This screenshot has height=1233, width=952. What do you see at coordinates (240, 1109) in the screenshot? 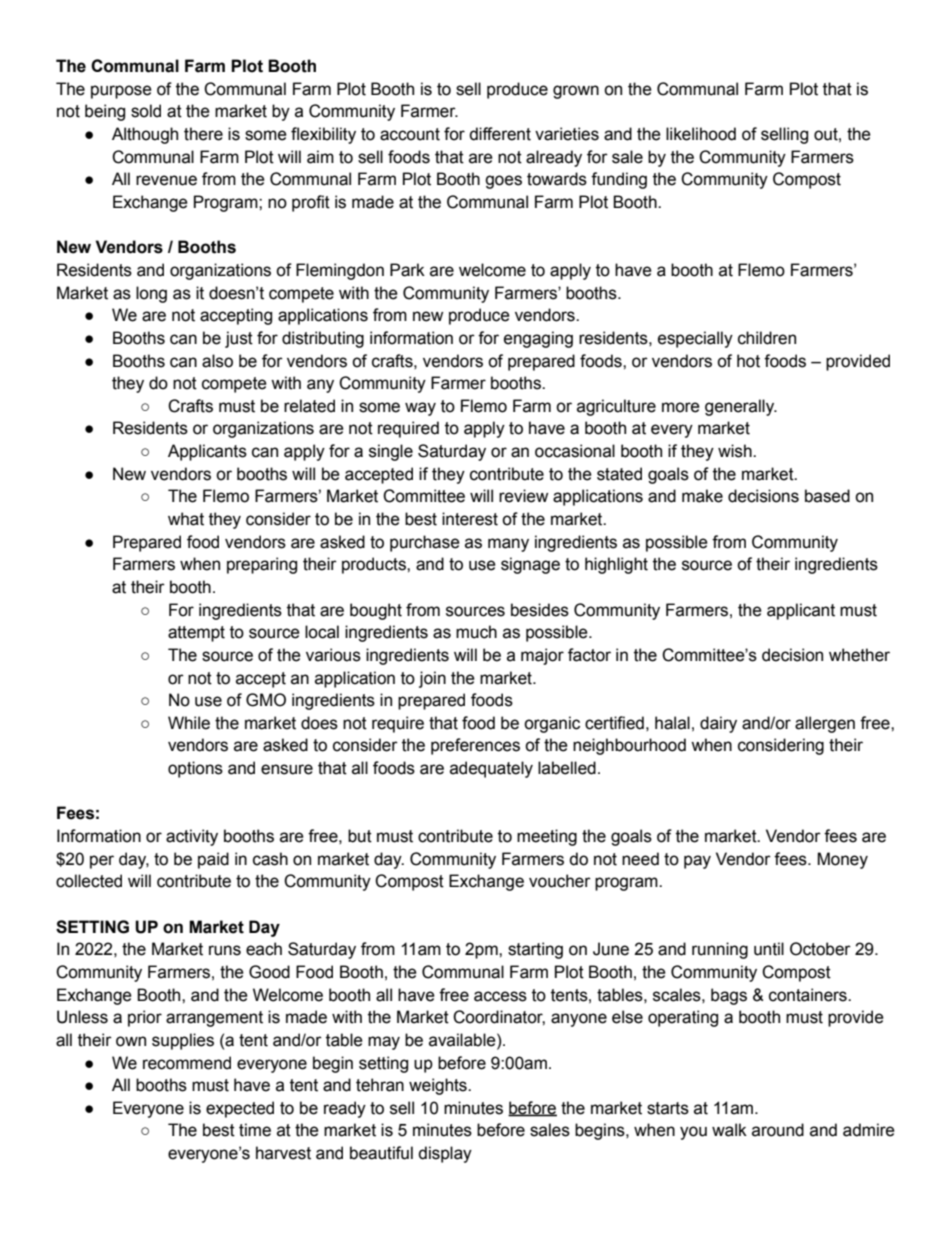
I see `expected` at bounding box center [240, 1109].
